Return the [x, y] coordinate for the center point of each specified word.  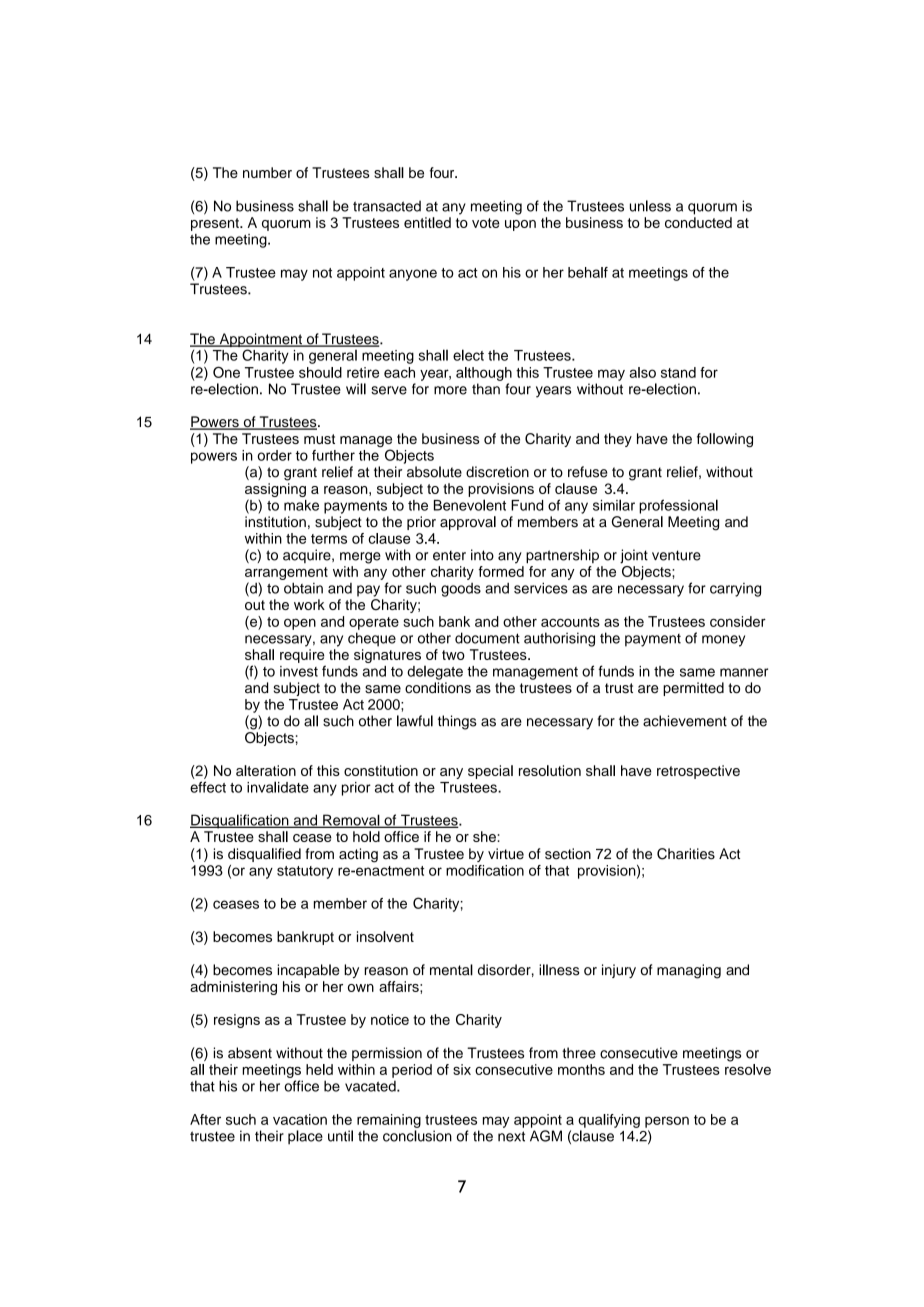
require [302, 656]
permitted [693, 689]
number [267, 172]
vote [486, 223]
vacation [300, 1119]
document [487, 638]
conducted [698, 222]
